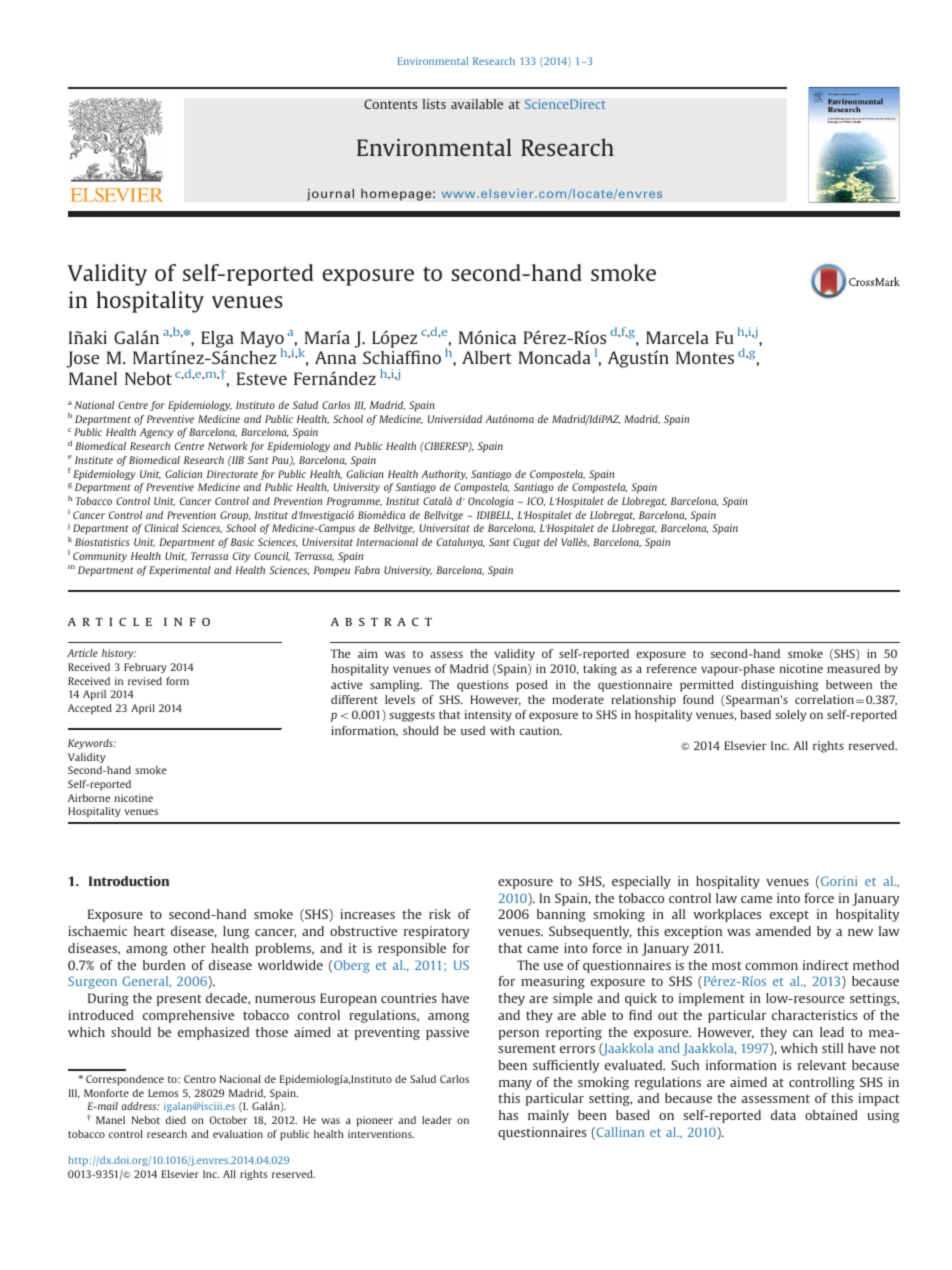 This screenshot has width=952, height=1270. Describe the element at coordinates (175, 1120) in the screenshot. I see `died` at that location.
